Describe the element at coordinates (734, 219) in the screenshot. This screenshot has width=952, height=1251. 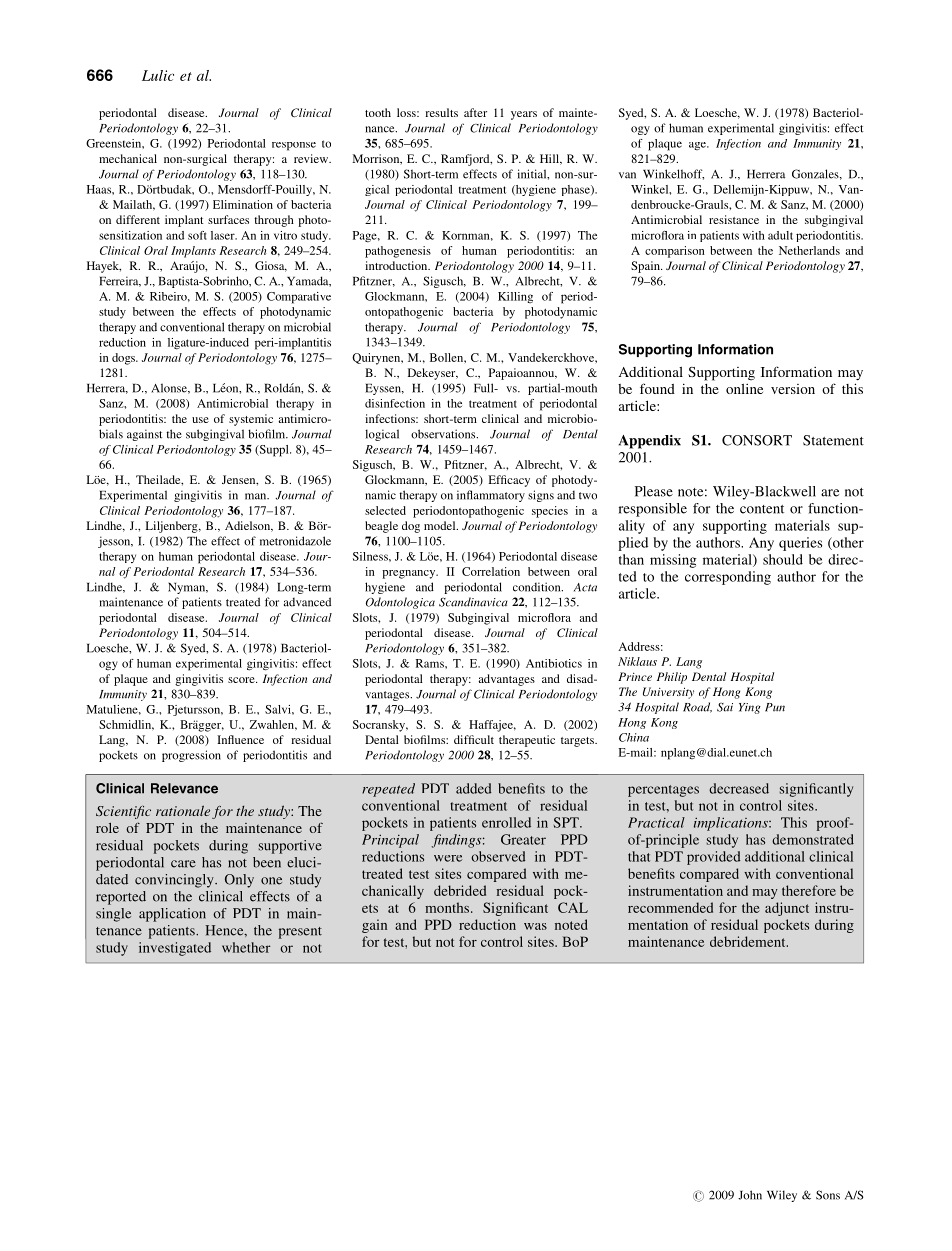
I see `resistance` at that location.
